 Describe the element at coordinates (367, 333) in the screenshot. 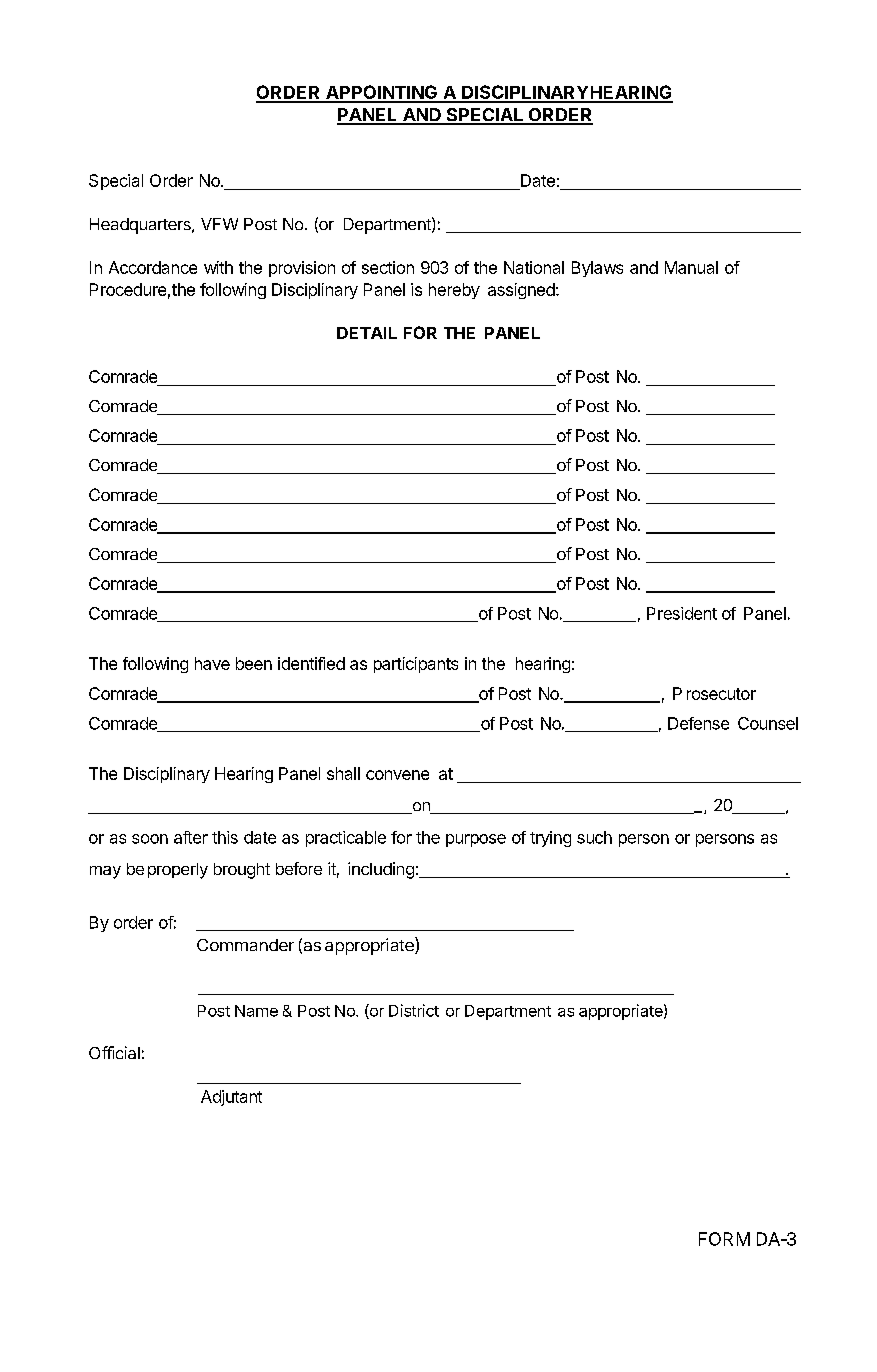

I see `DETAIL` at that location.
